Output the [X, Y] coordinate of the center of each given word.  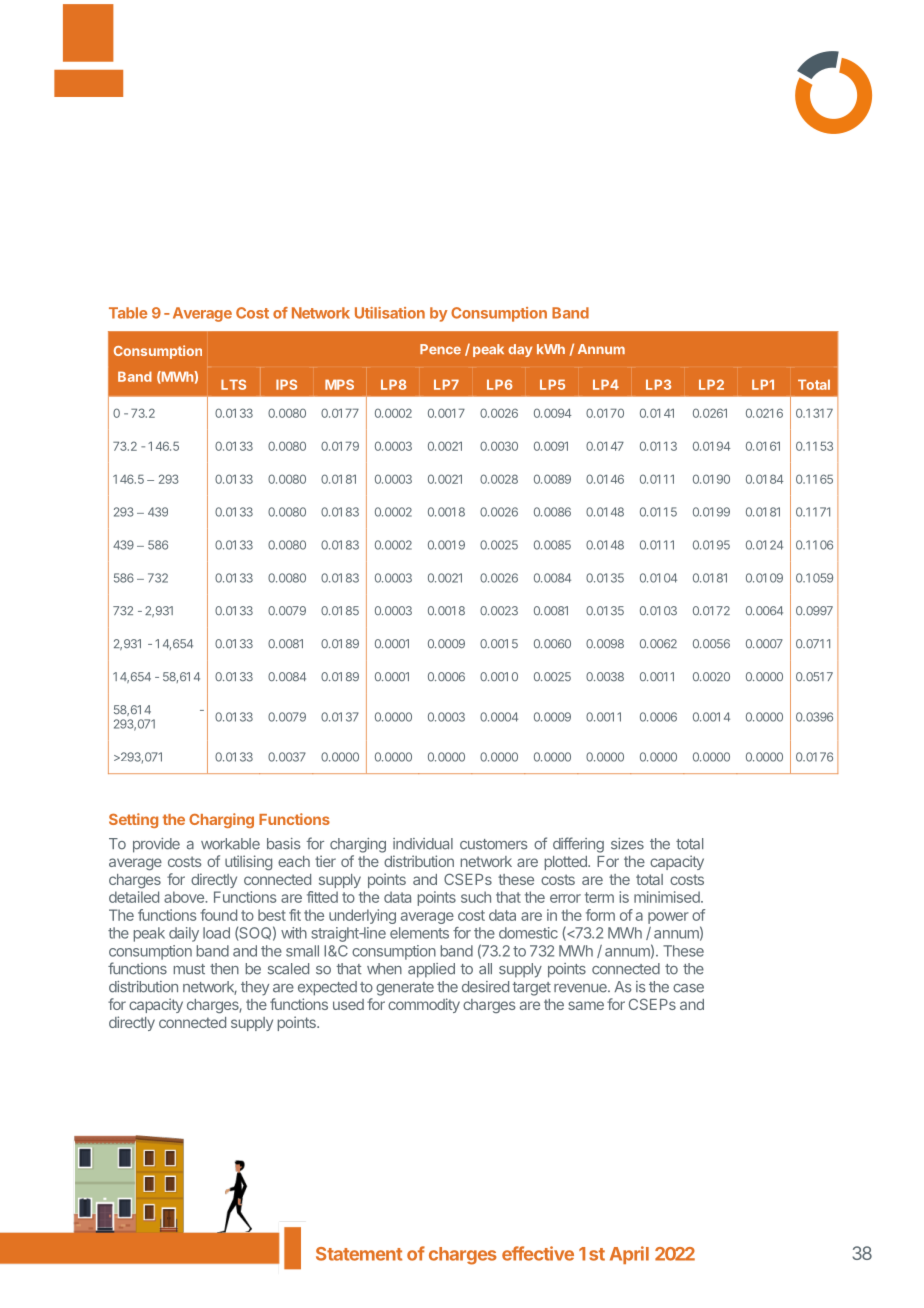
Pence [440, 349]
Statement [359, 1254]
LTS [233, 384]
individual [423, 844]
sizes [627, 844]
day [520, 350]
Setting [133, 820]
